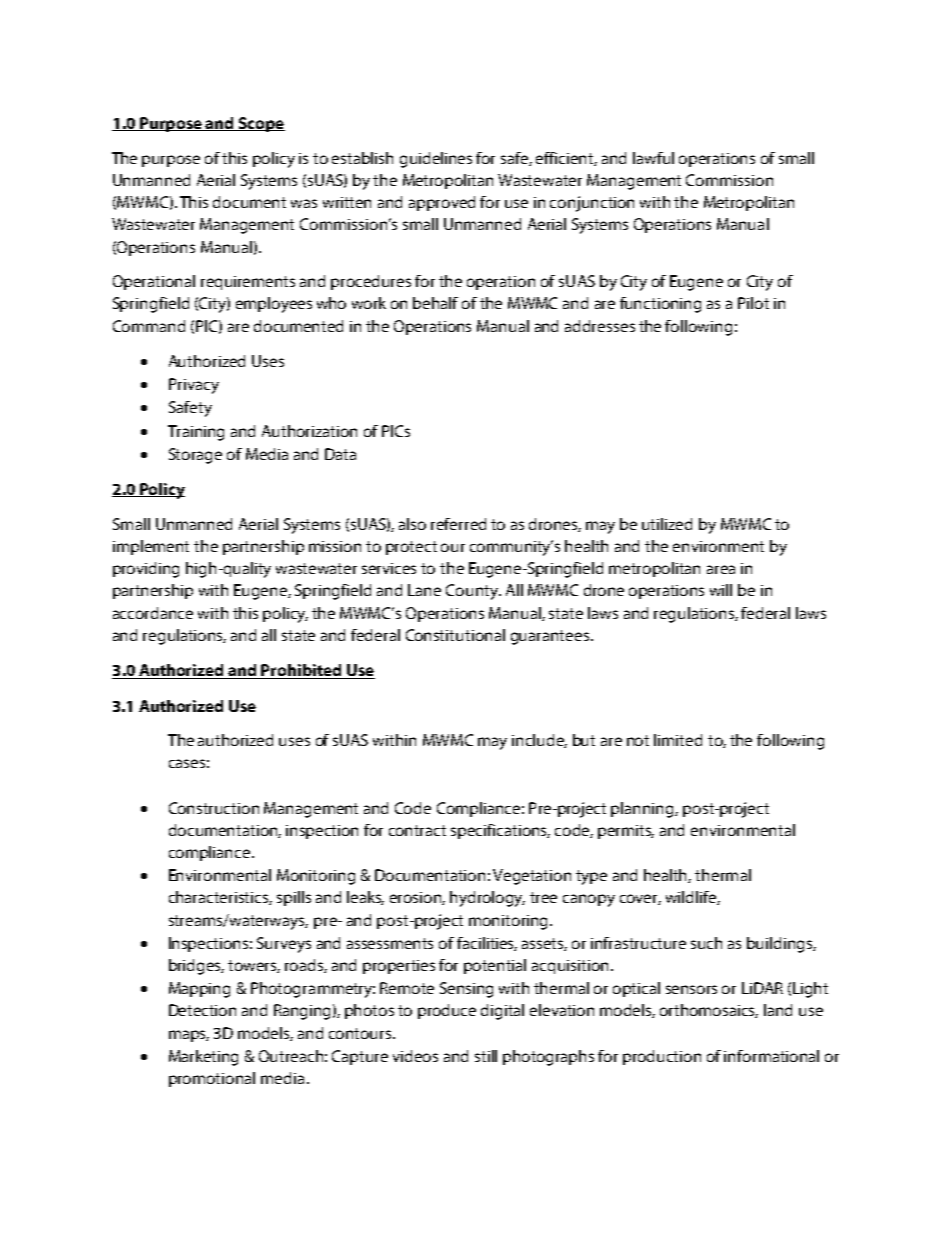 This document has height=1233, width=952. What do you see at coordinates (653, 158) in the document?
I see `lawful` at bounding box center [653, 158].
